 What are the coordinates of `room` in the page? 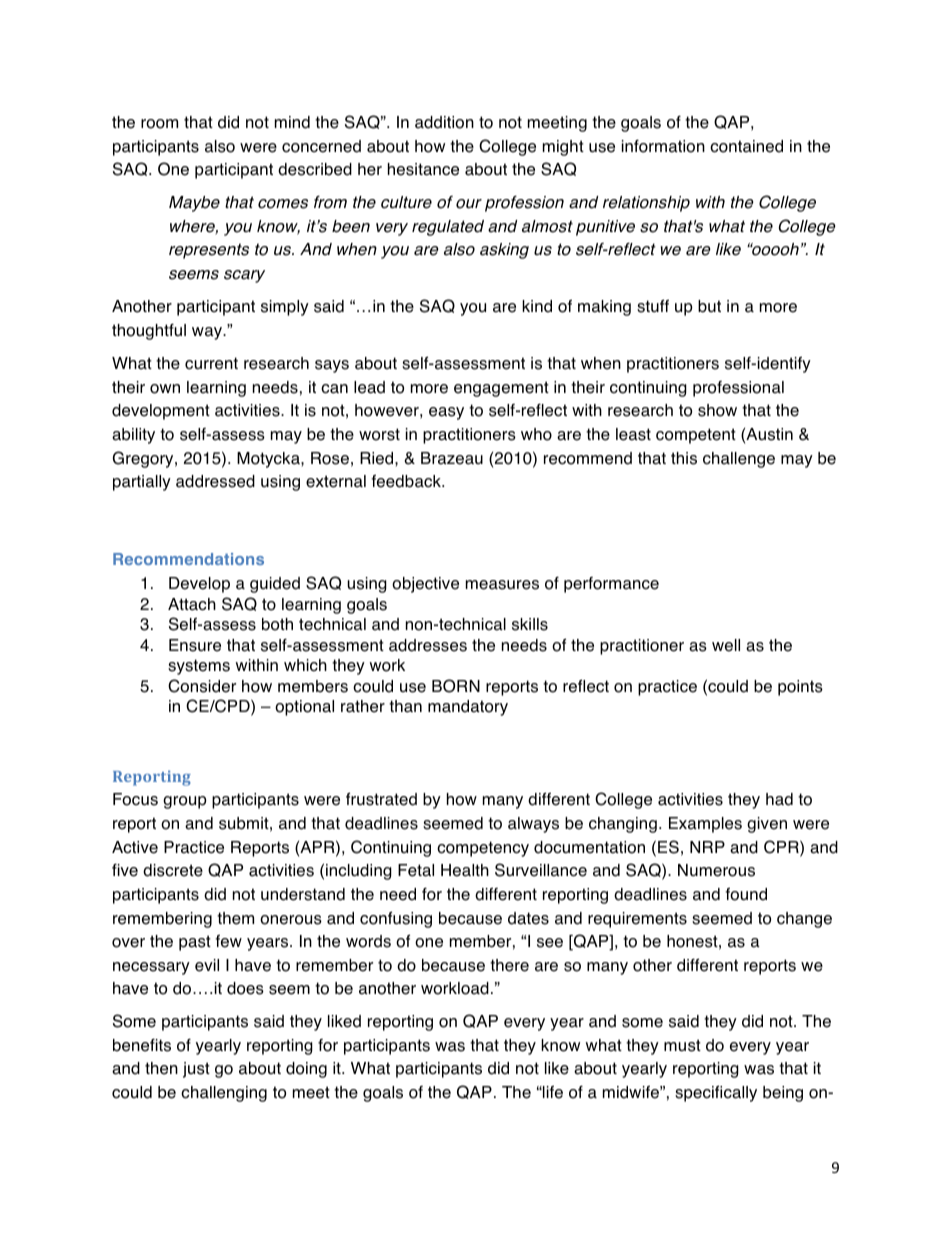 It's located at (159, 124).
